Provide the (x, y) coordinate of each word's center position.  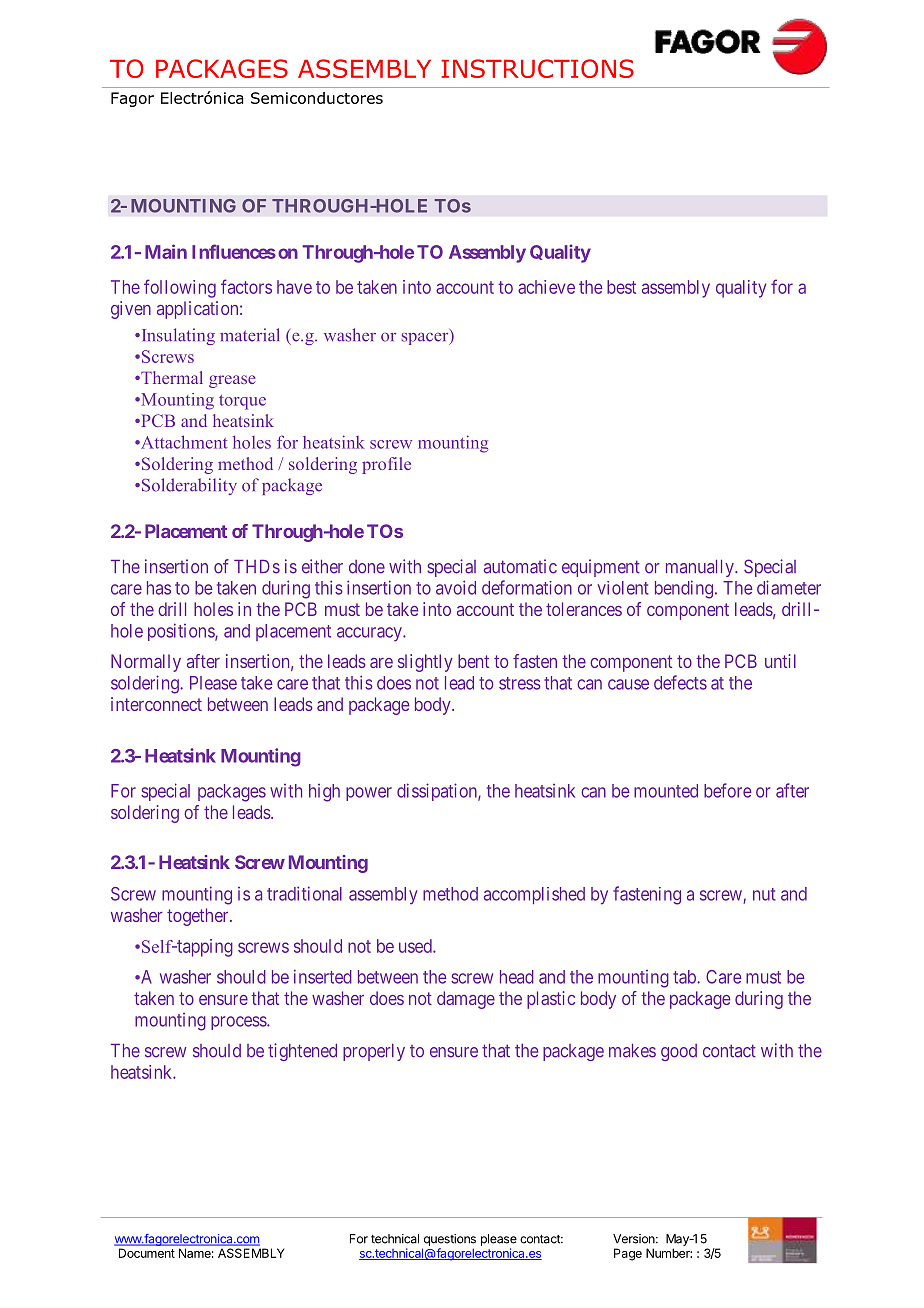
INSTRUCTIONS (537, 68)
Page (628, 1254)
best (621, 287)
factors (246, 286)
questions (450, 1240)
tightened (302, 1052)
